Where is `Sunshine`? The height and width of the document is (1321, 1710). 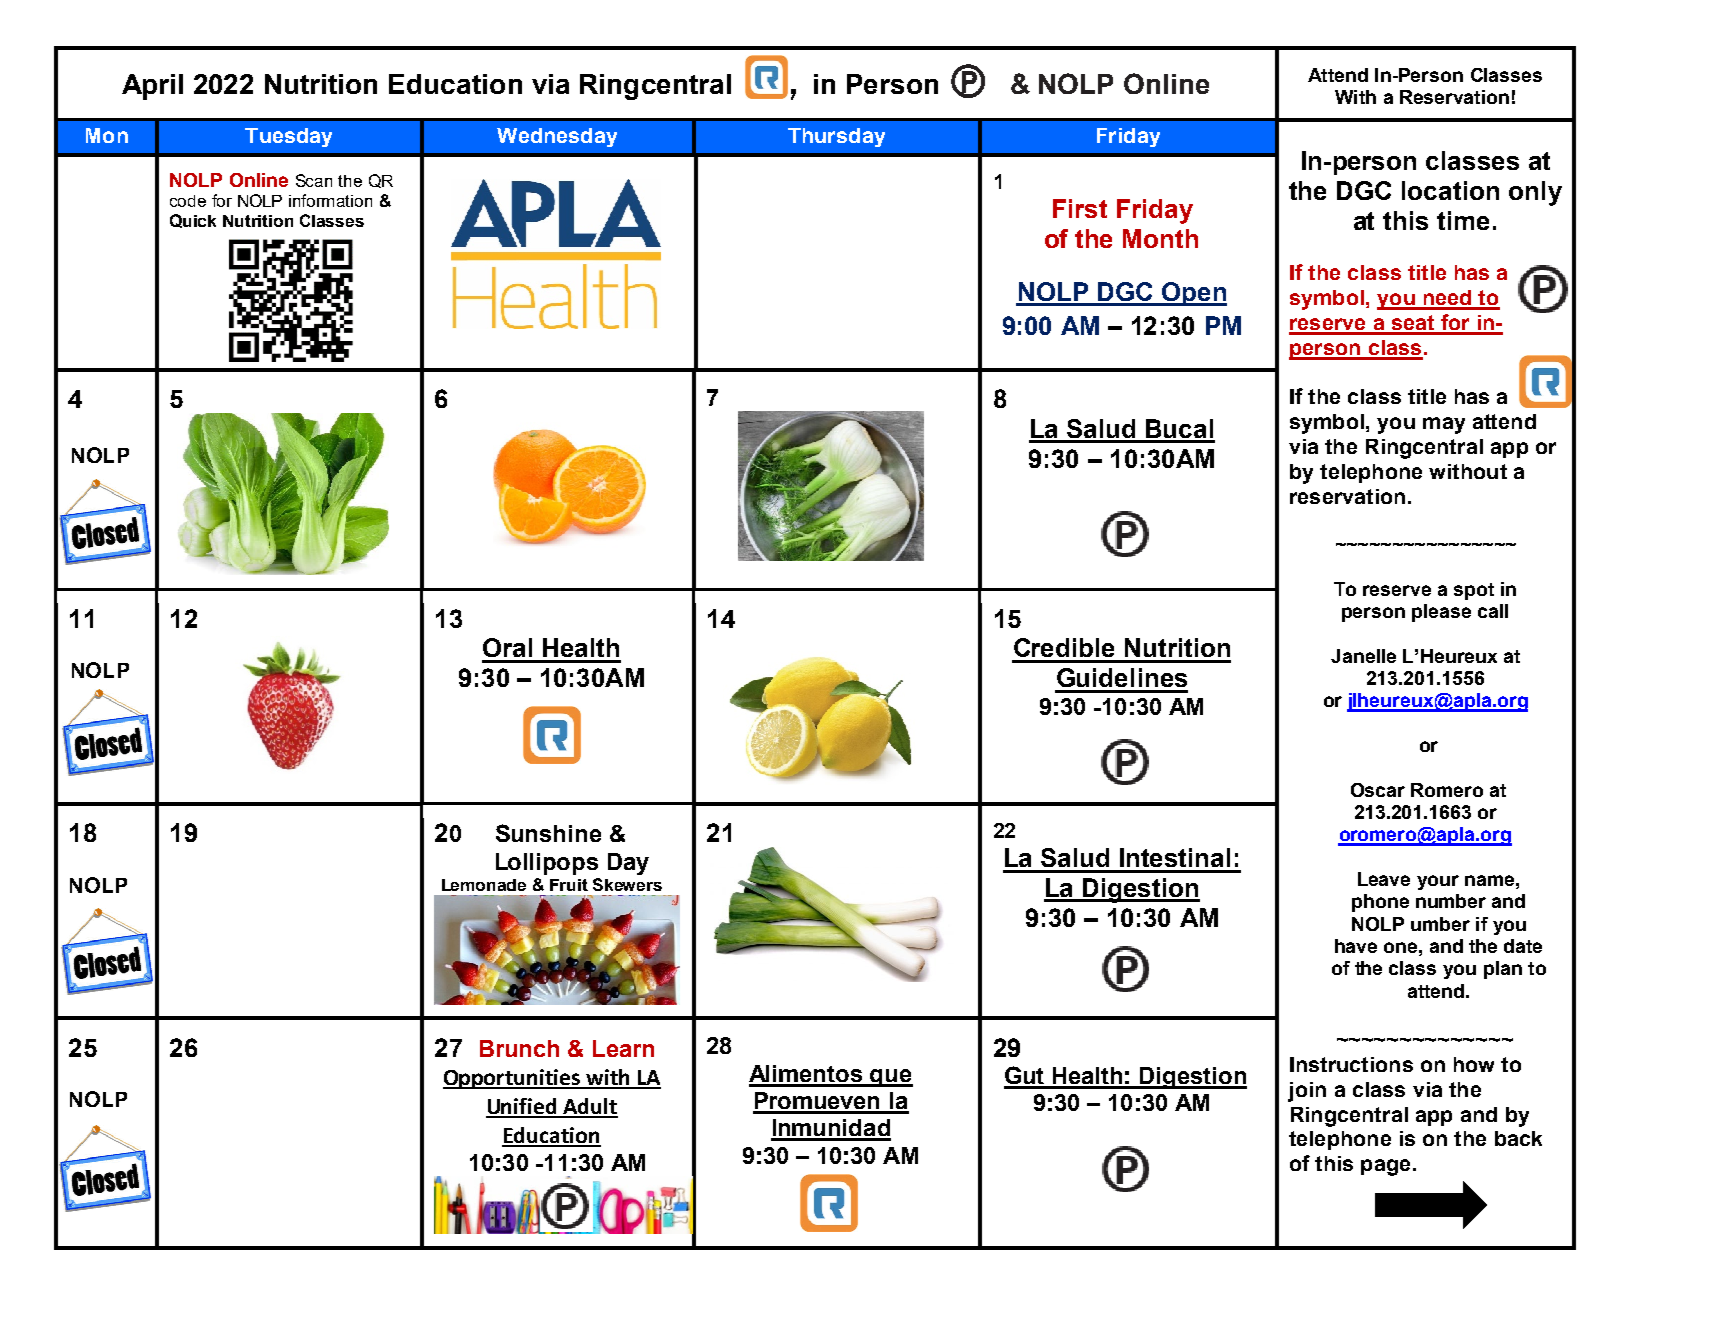
Sunshine is located at coordinates (548, 833).
